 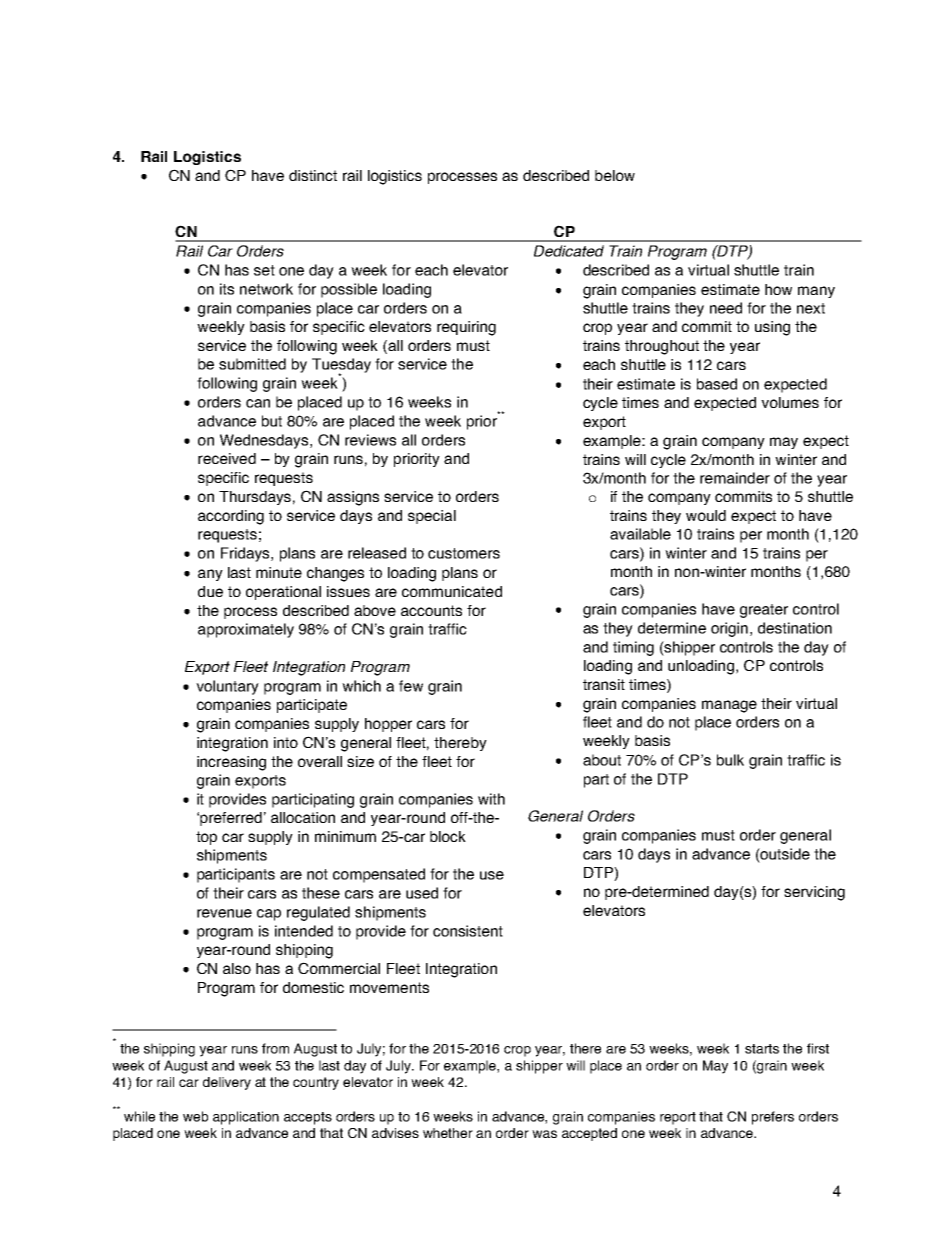 What do you see at coordinates (778, 289) in the screenshot?
I see `how` at bounding box center [778, 289].
